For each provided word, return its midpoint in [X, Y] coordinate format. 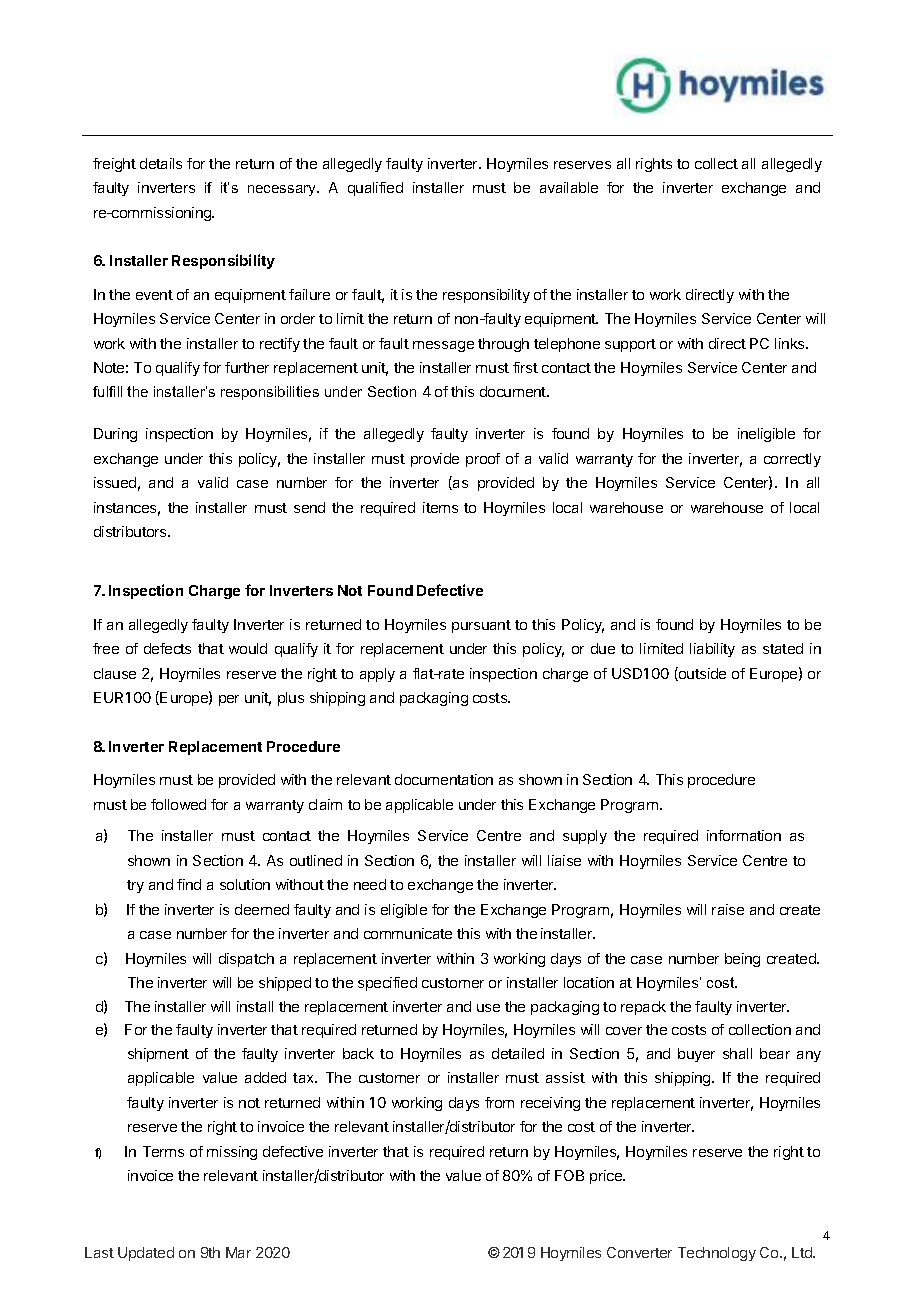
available [569, 187]
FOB [569, 1175]
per [229, 700]
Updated [146, 1254]
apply [377, 675]
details [161, 163]
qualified [375, 189]
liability [712, 650]
